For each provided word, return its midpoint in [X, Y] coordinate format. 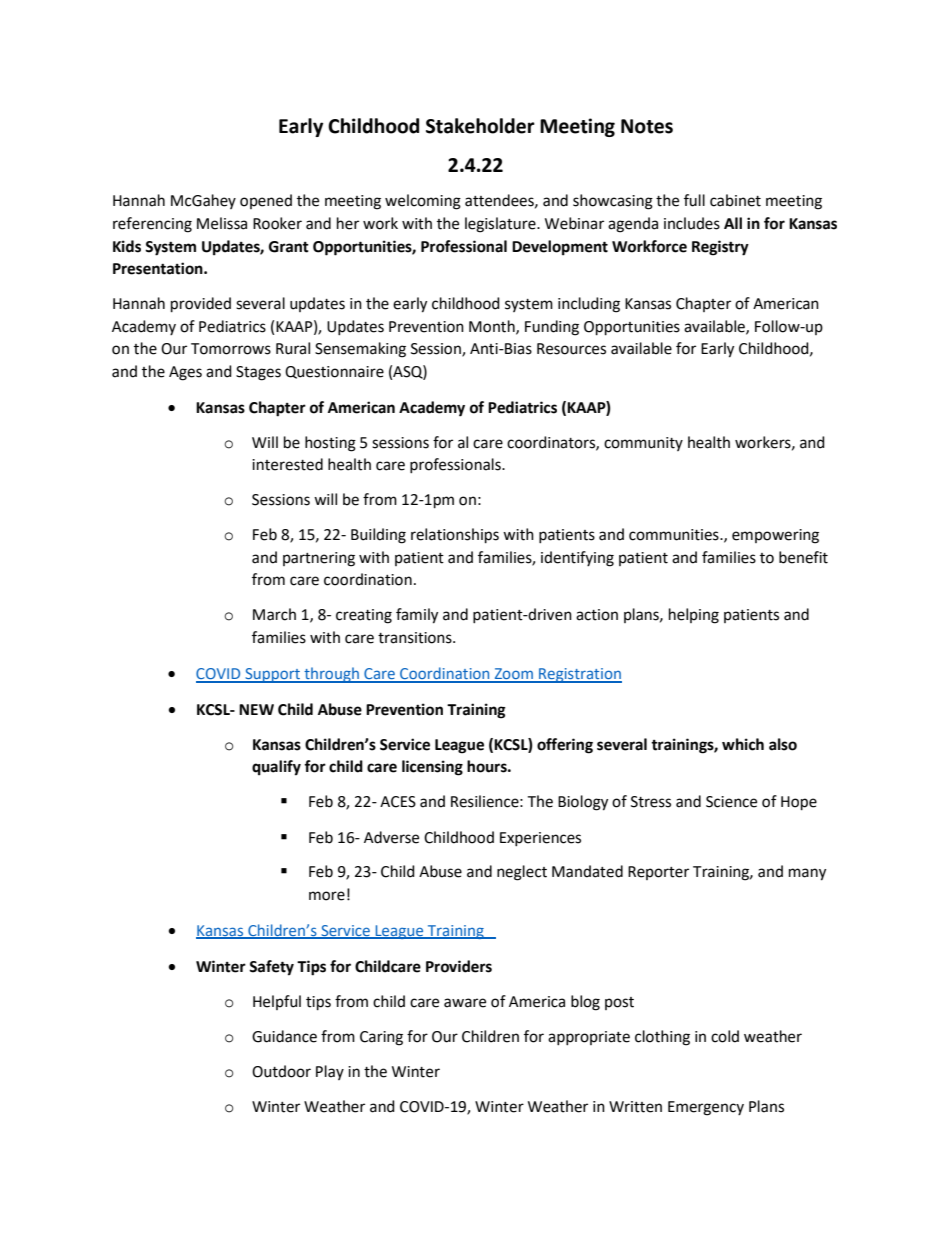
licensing [432, 768]
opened [266, 201]
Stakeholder [480, 126]
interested [287, 464]
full [694, 200]
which [743, 744]
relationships [455, 536]
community [643, 444]
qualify [276, 768]
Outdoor [281, 1071]
